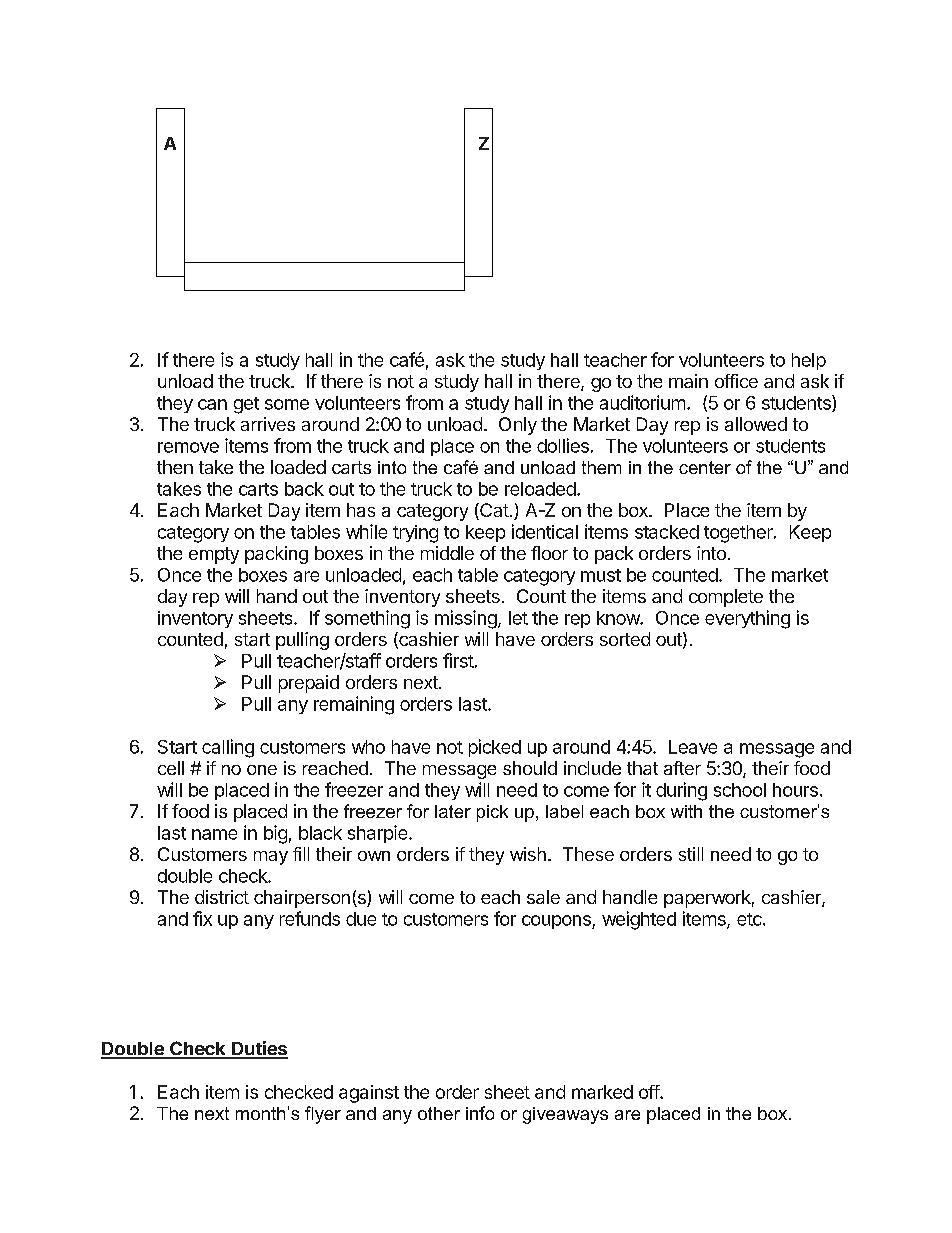  Describe the element at coordinates (228, 748) in the screenshot. I see `calling` at that location.
